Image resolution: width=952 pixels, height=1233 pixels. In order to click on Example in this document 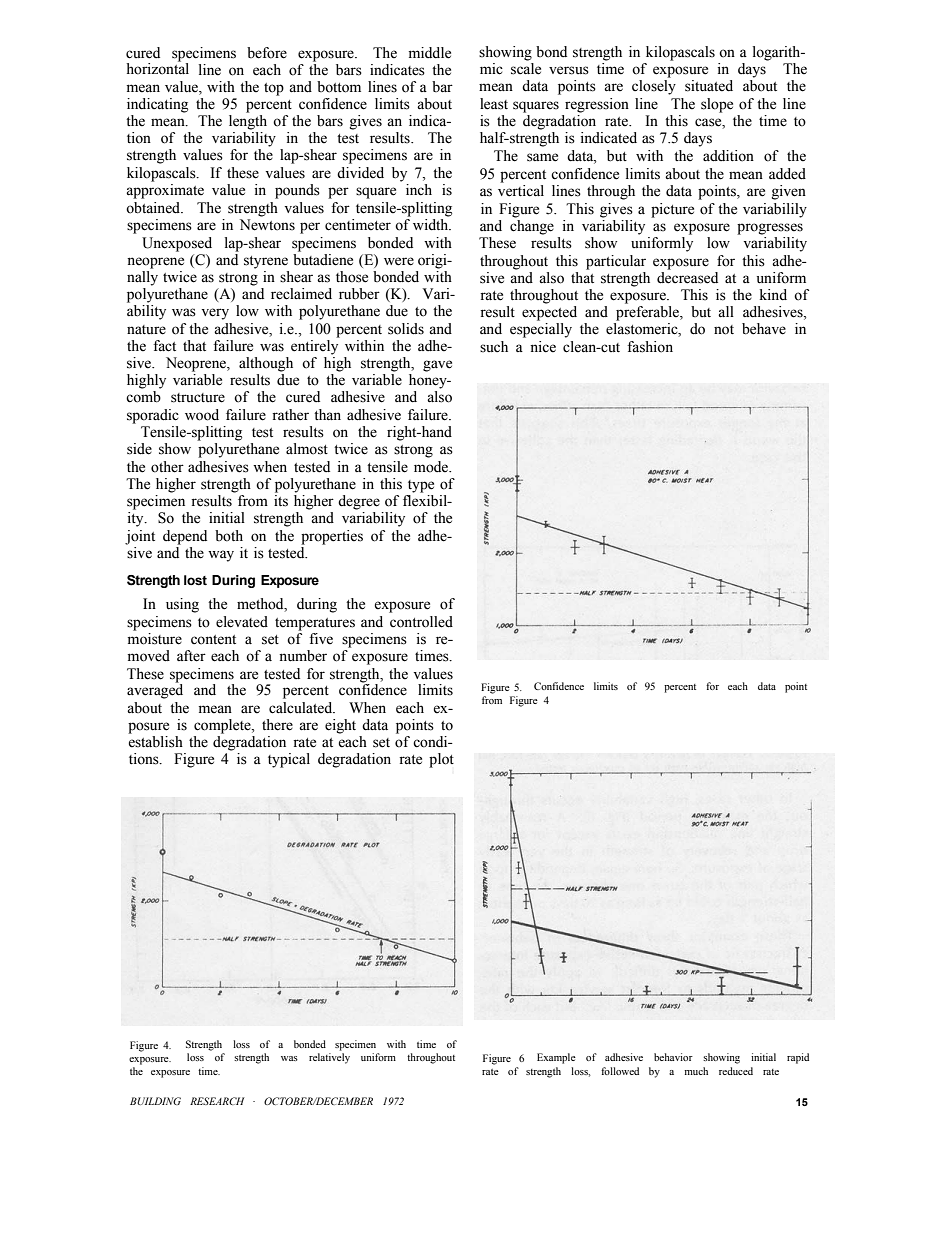, I will do `click(556, 1058)`.
